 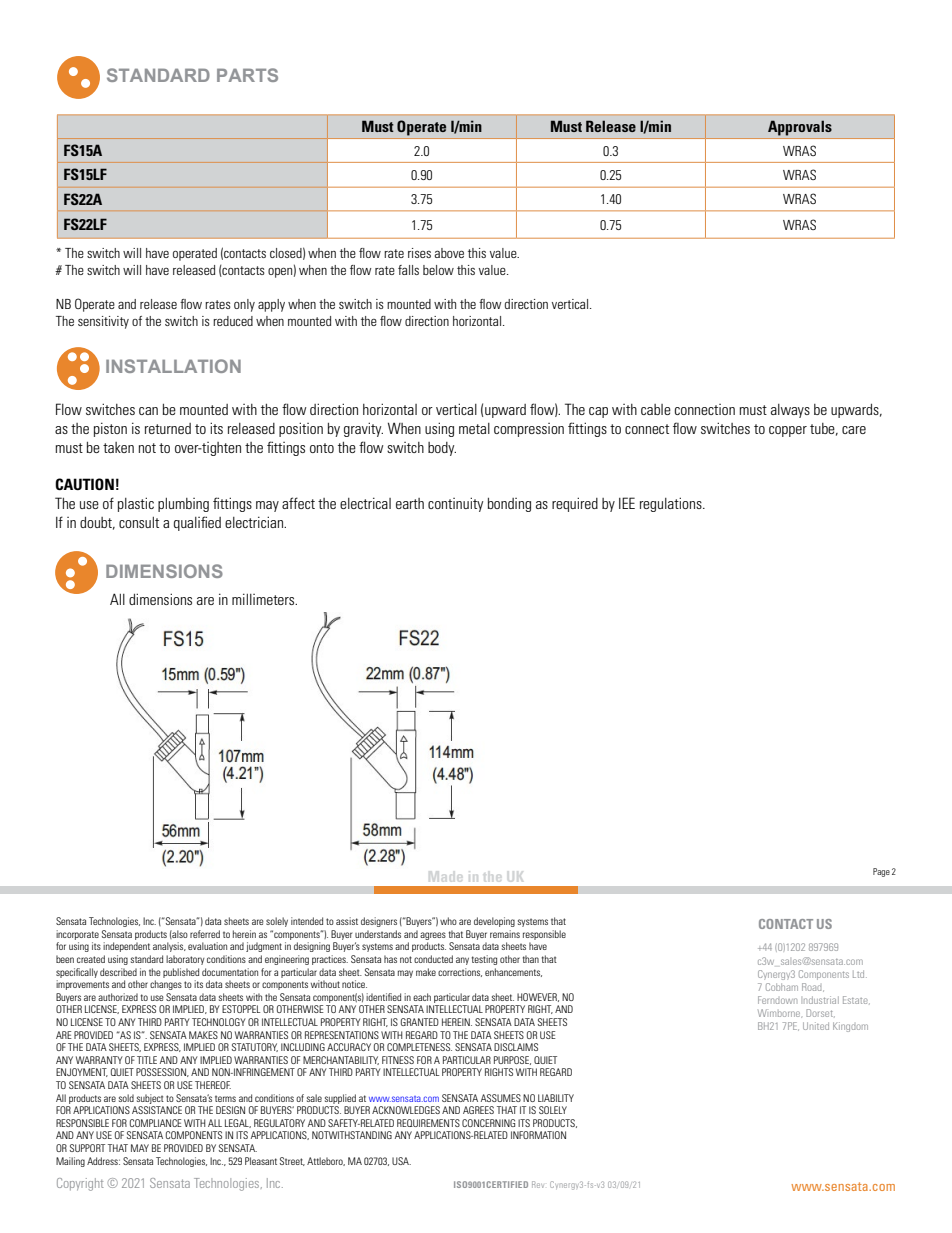 What do you see at coordinates (247, 75) in the screenshot?
I see `PARTS` at bounding box center [247, 75].
